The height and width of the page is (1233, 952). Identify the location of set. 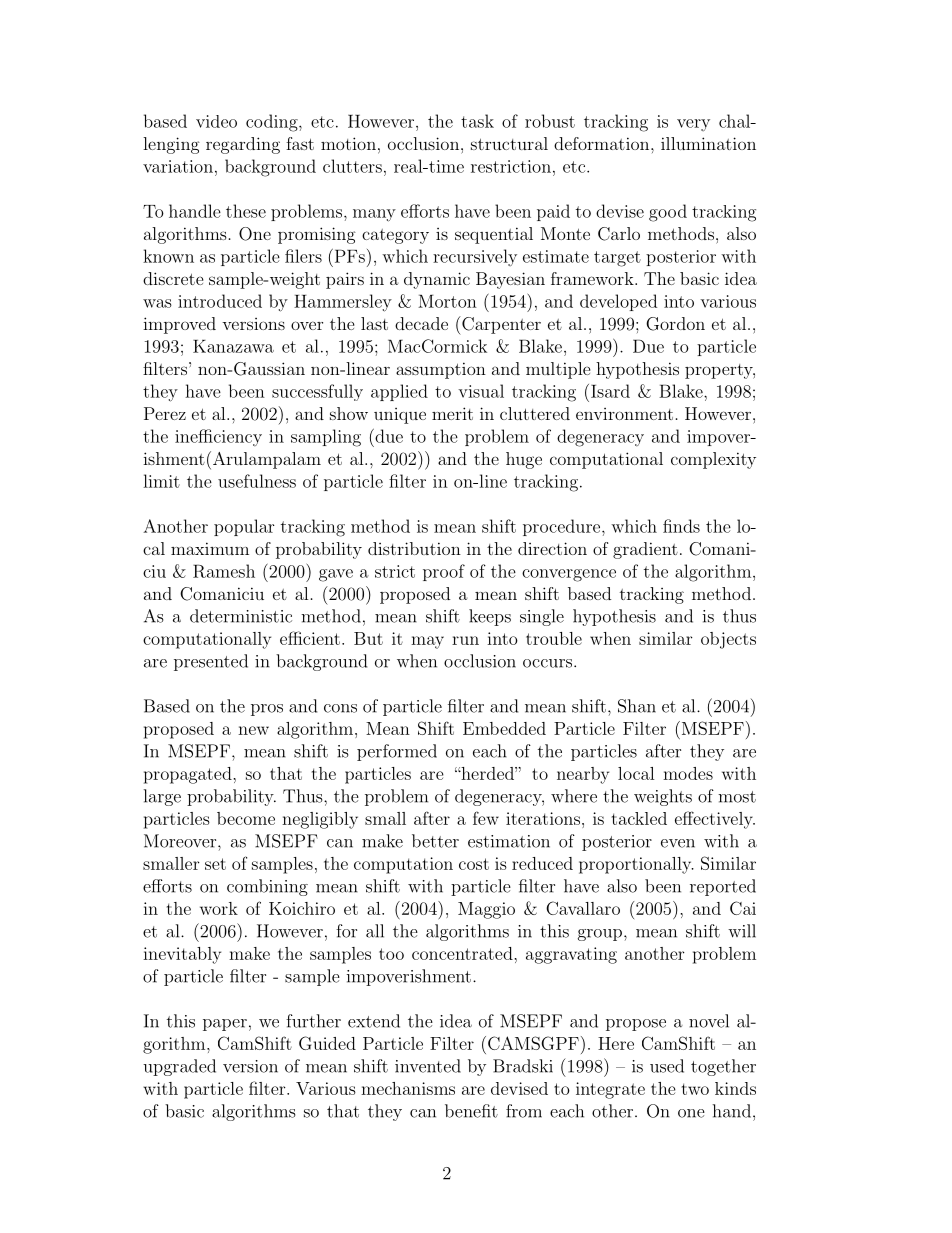
(215, 864).
